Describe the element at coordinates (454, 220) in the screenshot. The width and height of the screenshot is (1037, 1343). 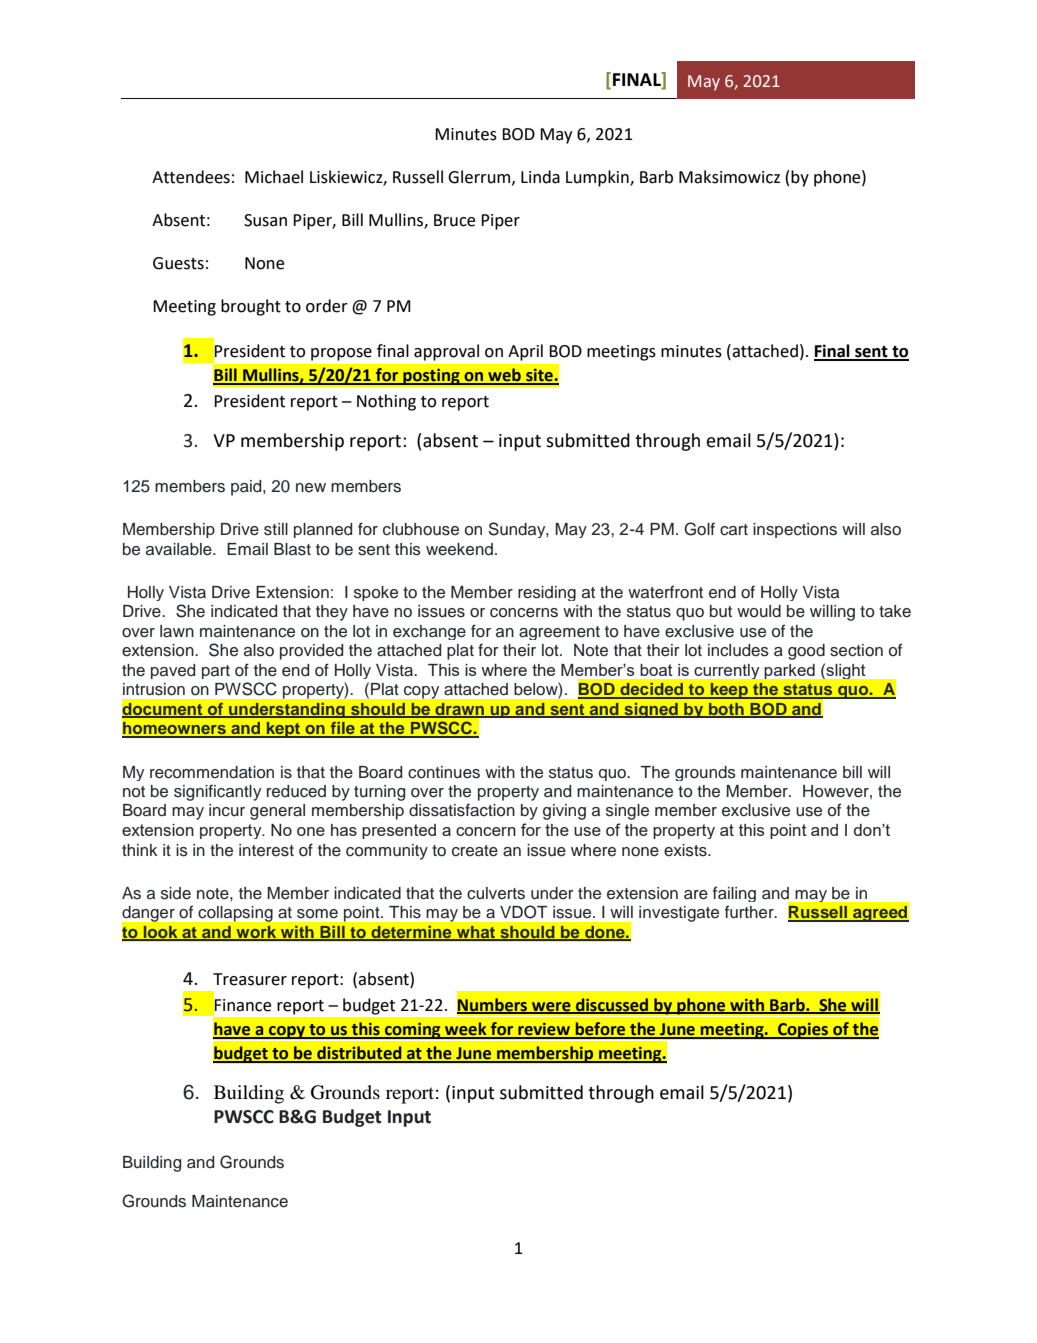
I see `Bruce` at that location.
